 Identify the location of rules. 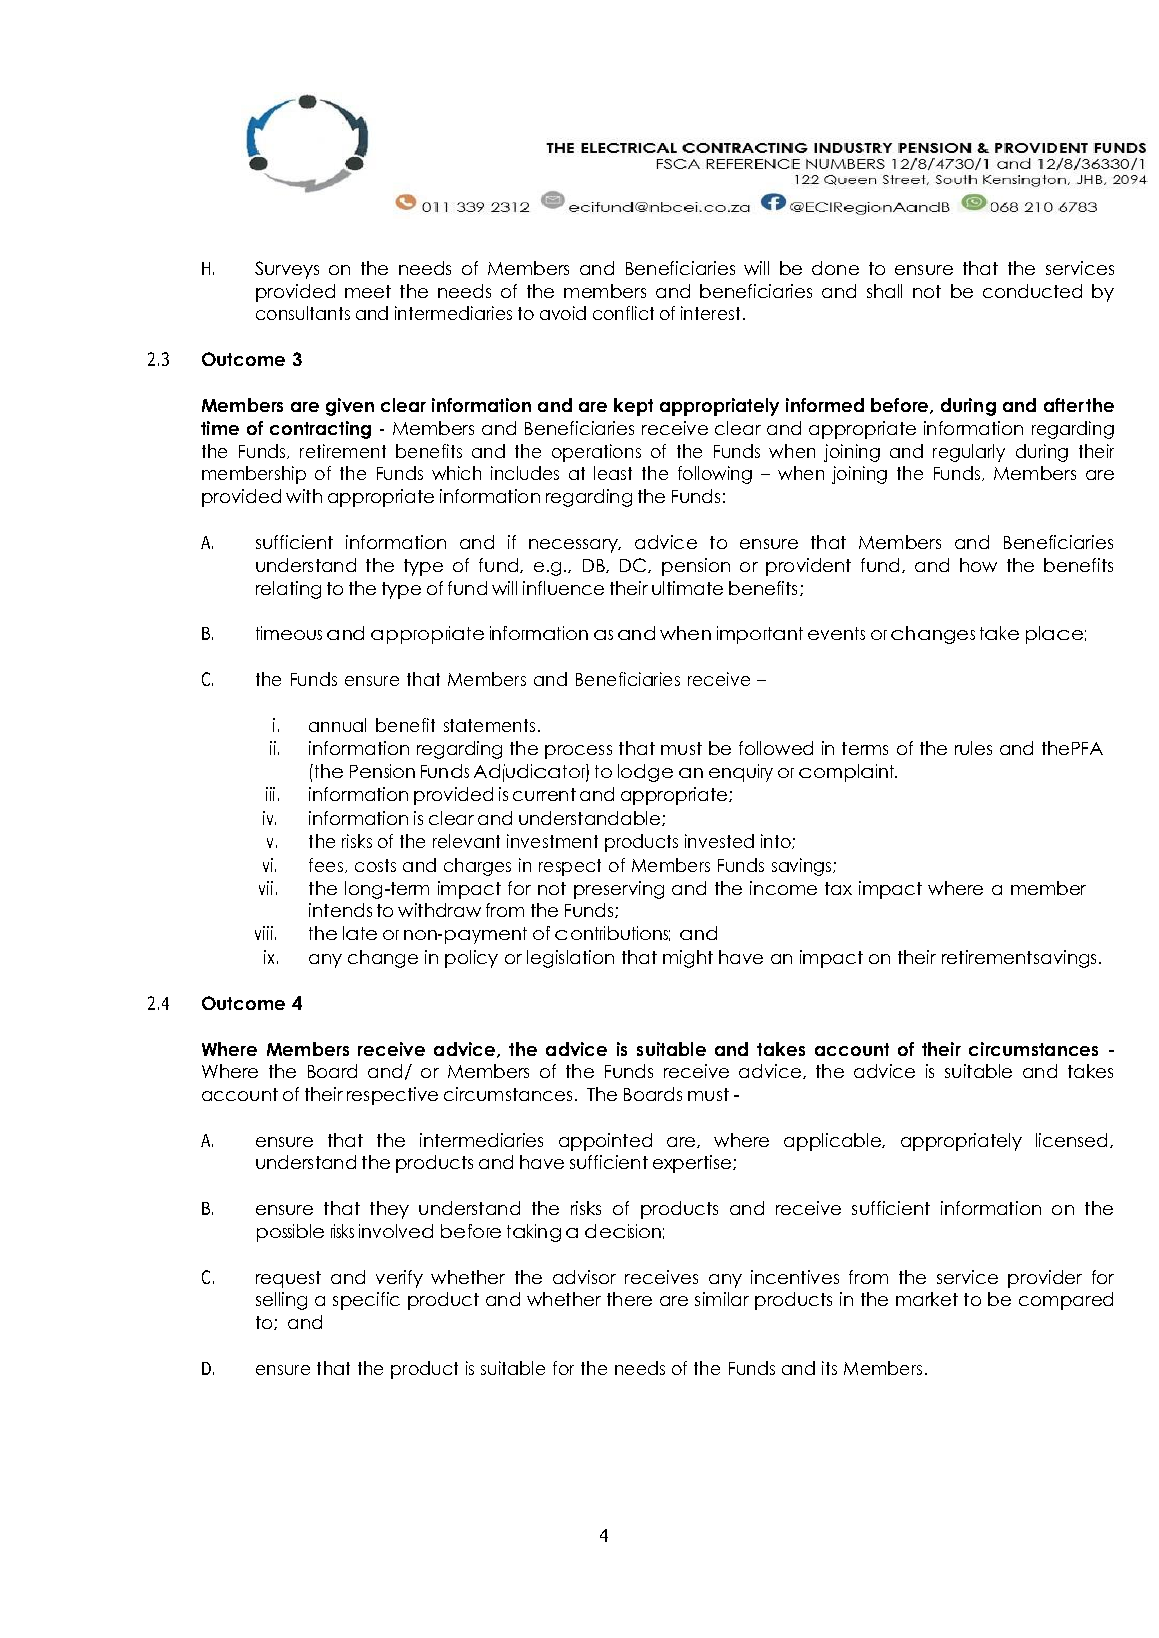
(973, 748).
